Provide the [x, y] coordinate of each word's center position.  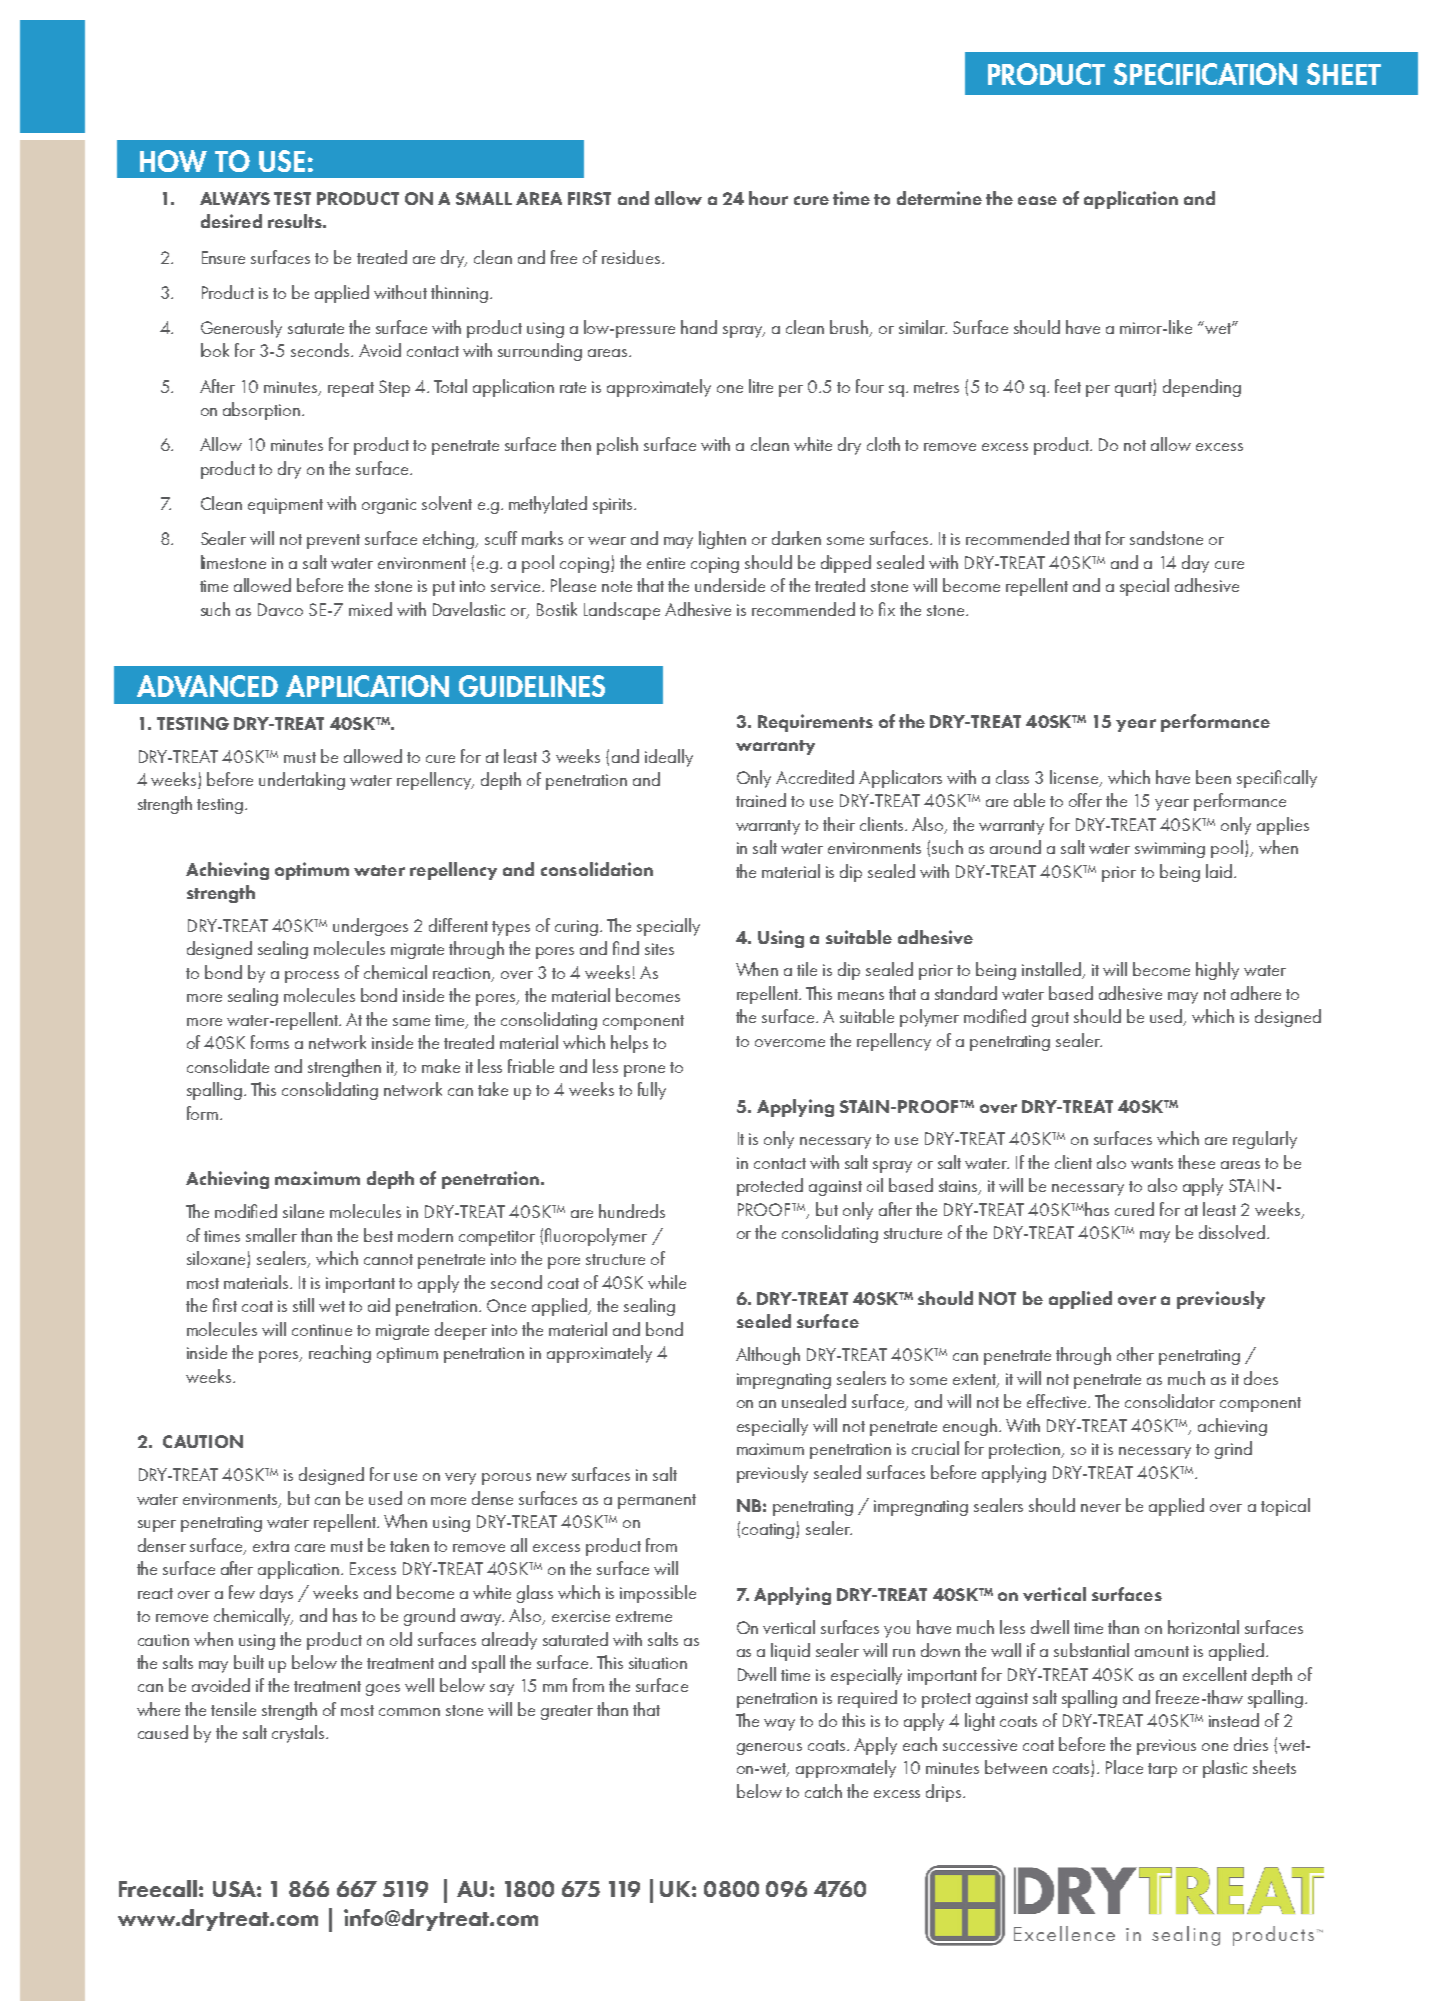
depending [1202, 388]
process [312, 977]
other [1135, 1354]
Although [768, 1356]
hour [768, 198]
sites [659, 949]
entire [666, 563]
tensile [233, 1709]
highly [1217, 971]
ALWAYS [235, 198]
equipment [285, 506]
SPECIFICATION [1205, 74]
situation [658, 1663]
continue [322, 1330]
